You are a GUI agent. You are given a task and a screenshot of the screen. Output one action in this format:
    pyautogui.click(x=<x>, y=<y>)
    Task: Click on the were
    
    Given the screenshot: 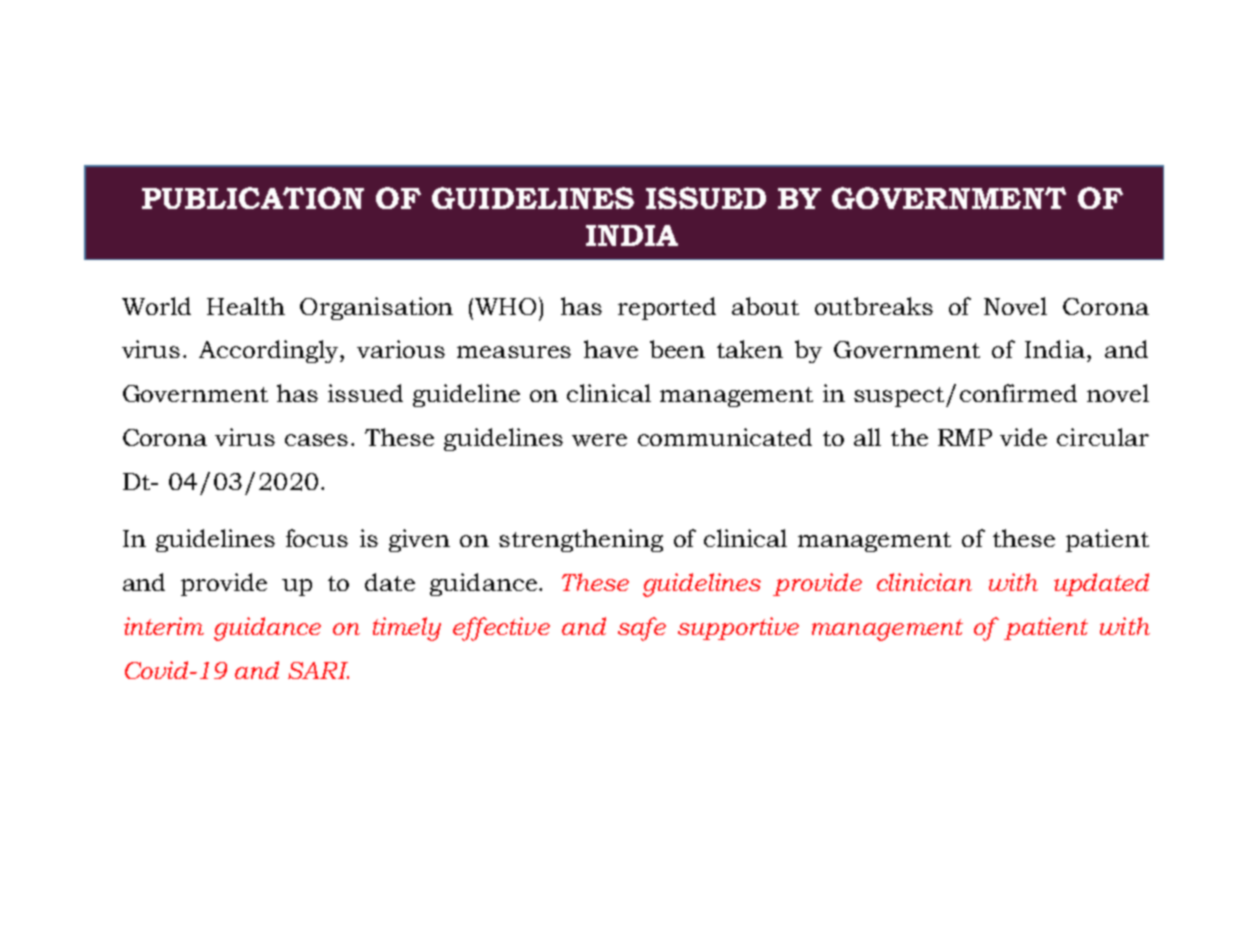 What is the action you would take?
    pyautogui.click(x=599, y=440)
